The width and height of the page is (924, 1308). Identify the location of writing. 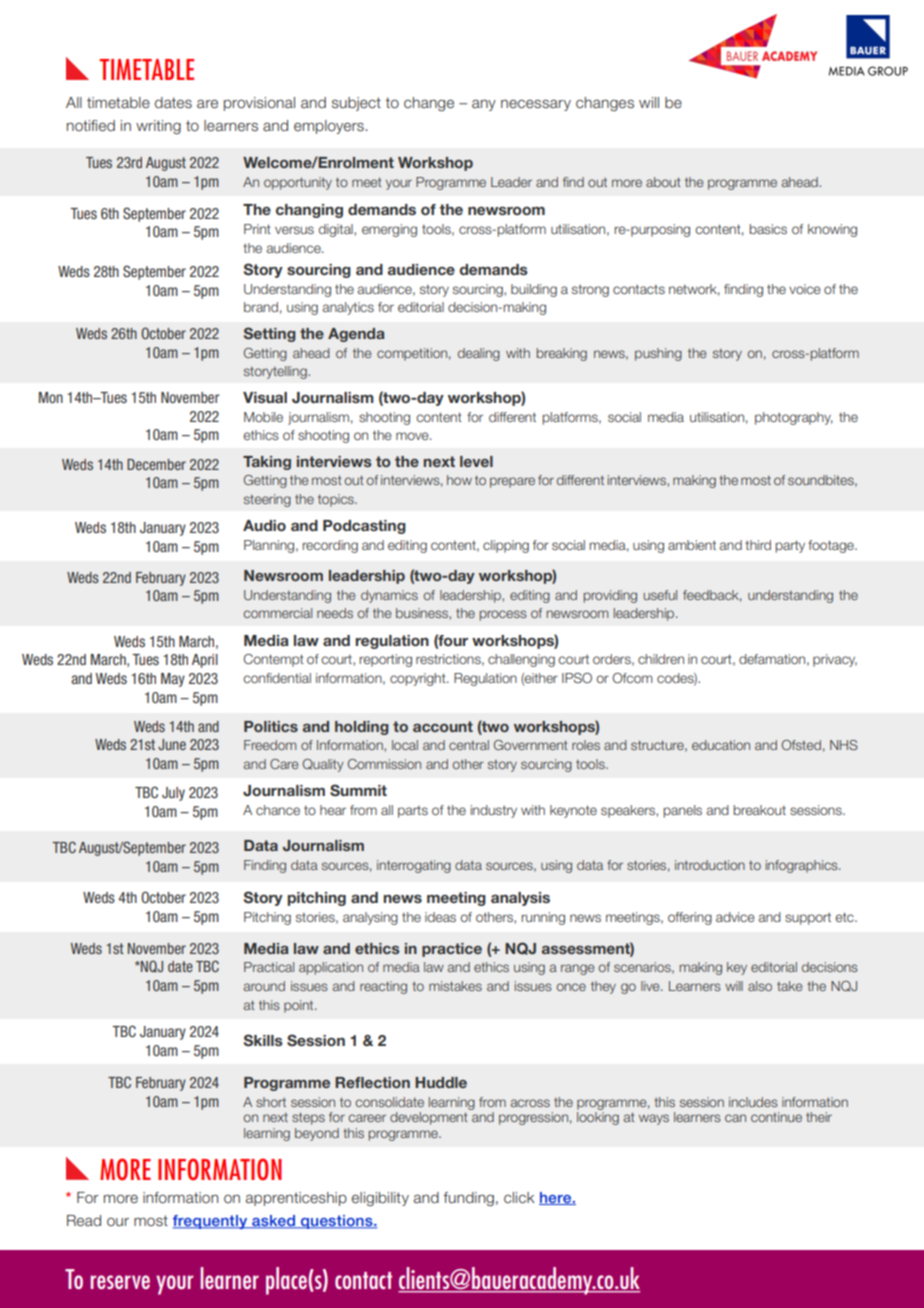
(158, 127).
